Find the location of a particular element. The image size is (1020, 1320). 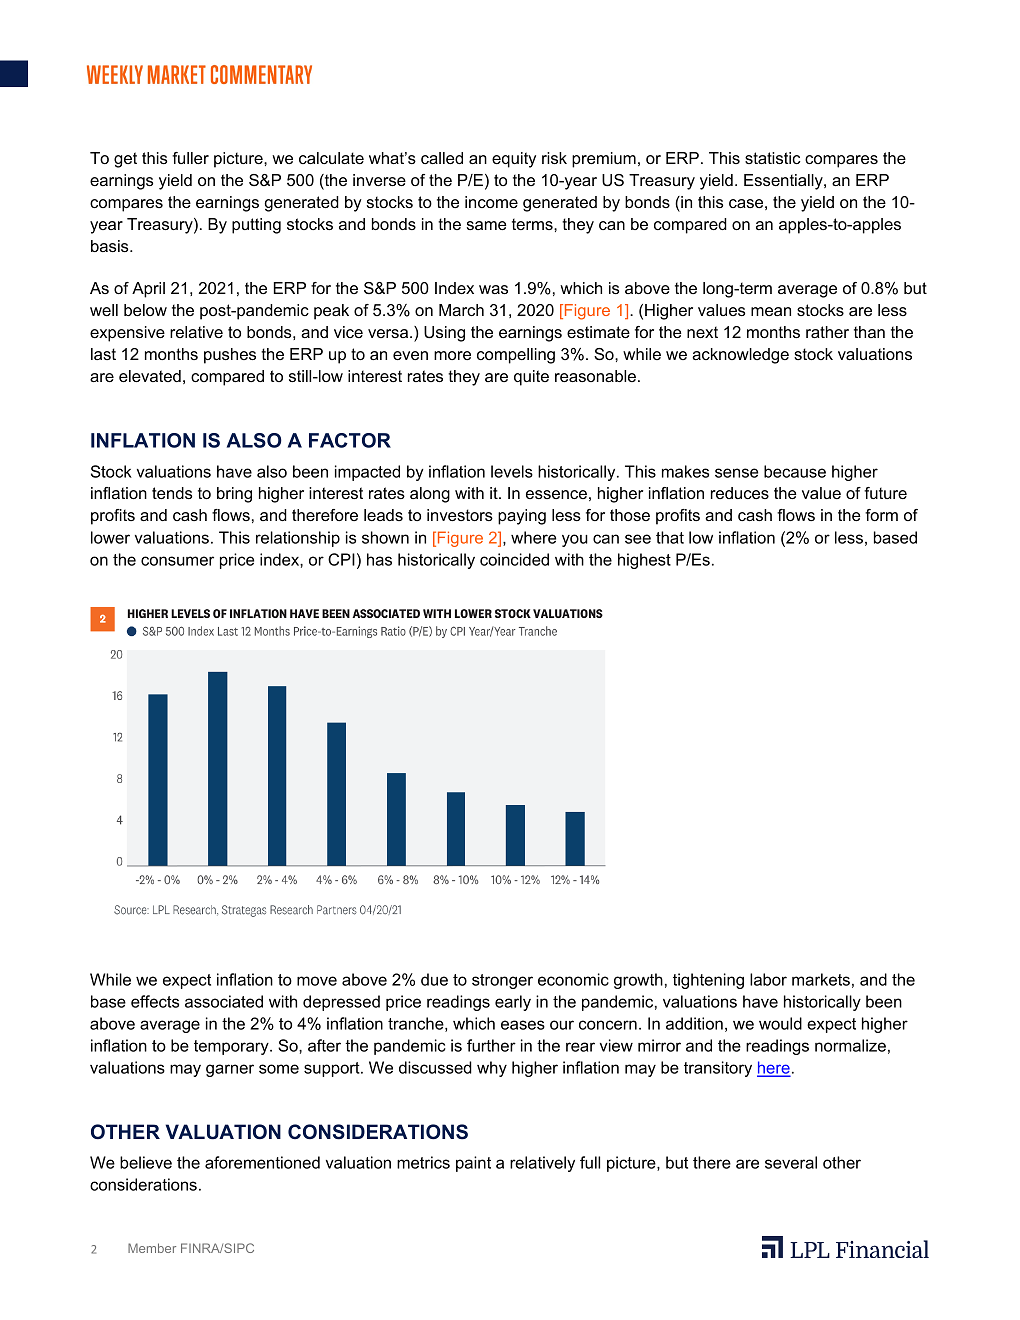

several is located at coordinates (791, 1162).
